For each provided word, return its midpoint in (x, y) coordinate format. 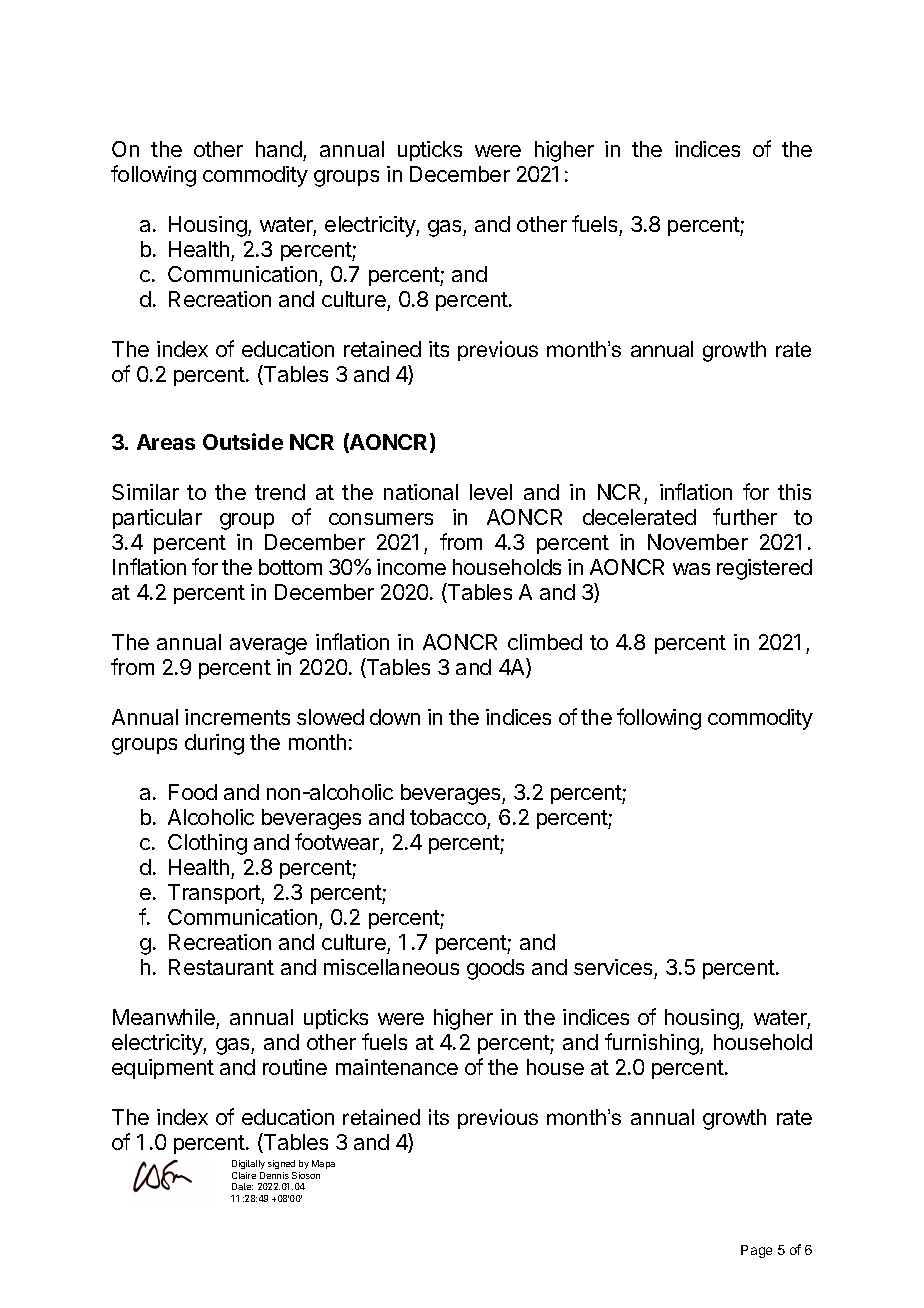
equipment (163, 1069)
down (395, 717)
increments (237, 717)
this (794, 492)
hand (279, 149)
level (491, 492)
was (691, 569)
